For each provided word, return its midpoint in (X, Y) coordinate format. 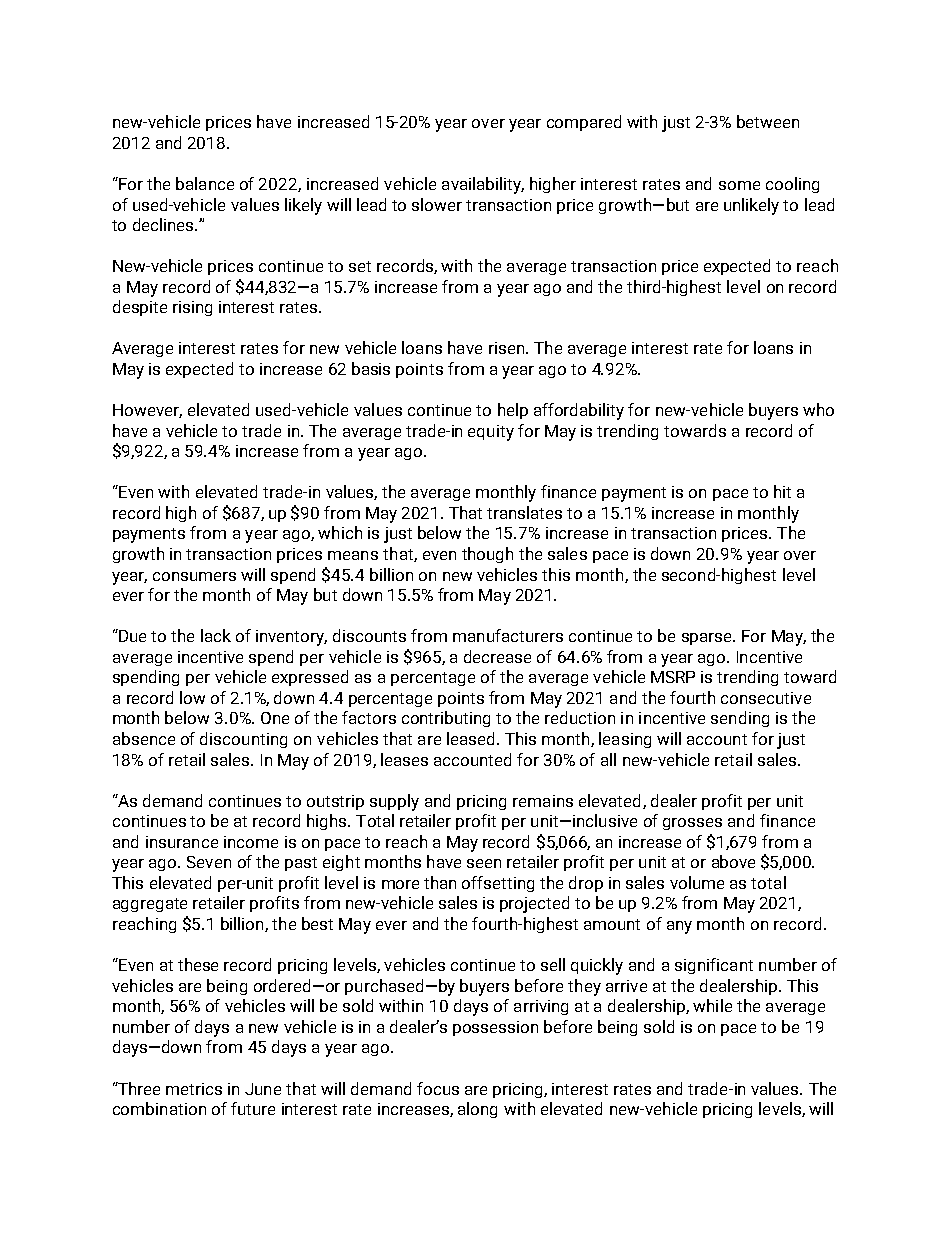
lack (216, 635)
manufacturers (508, 635)
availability (483, 185)
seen (484, 863)
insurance (182, 842)
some (739, 185)
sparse (708, 639)
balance (205, 183)
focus (438, 1088)
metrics (194, 1089)
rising (192, 308)
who (818, 409)
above (733, 861)
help (513, 411)
